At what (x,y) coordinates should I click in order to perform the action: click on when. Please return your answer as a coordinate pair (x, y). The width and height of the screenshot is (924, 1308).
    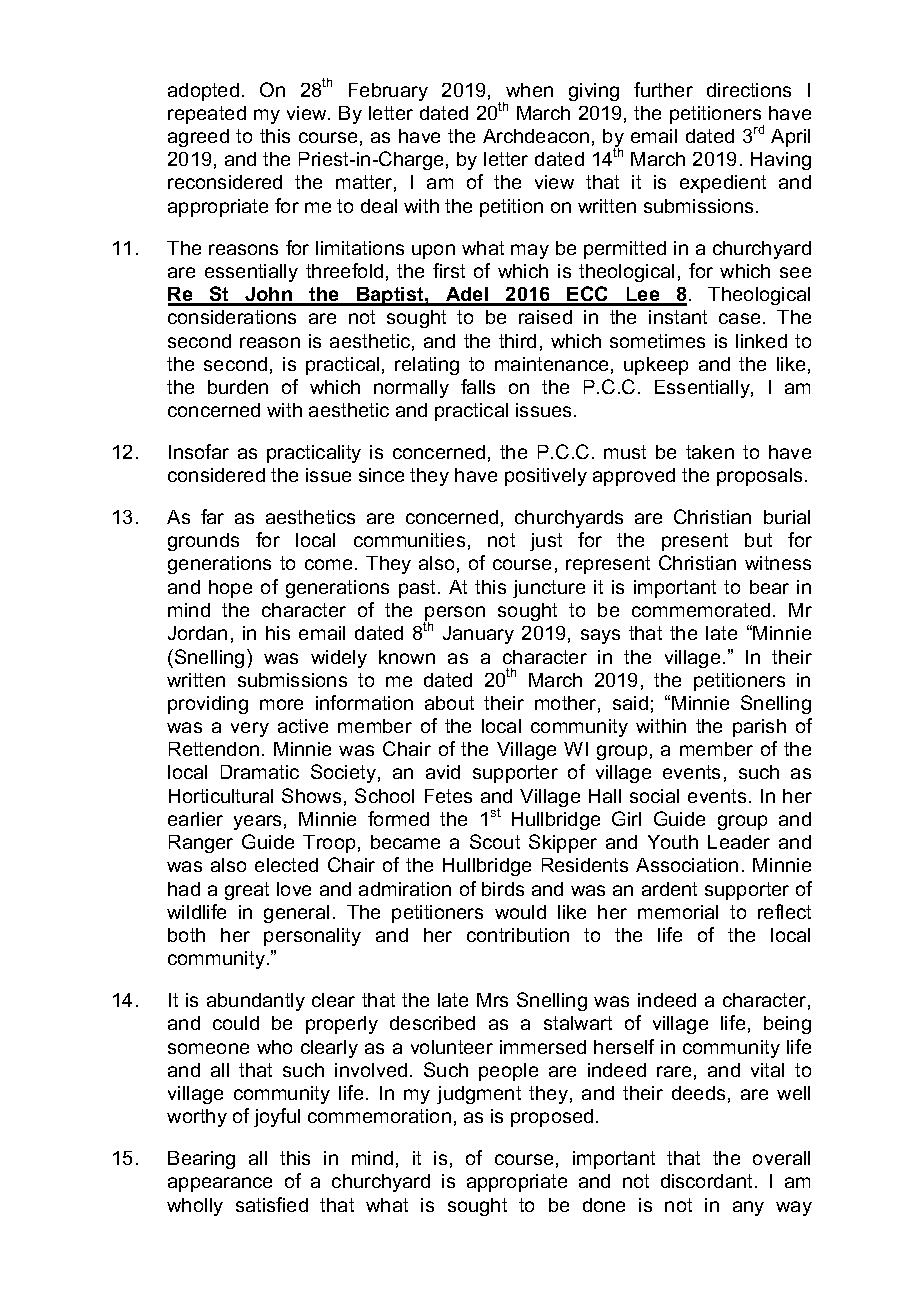
    Looking at the image, I should click on (529, 90).
